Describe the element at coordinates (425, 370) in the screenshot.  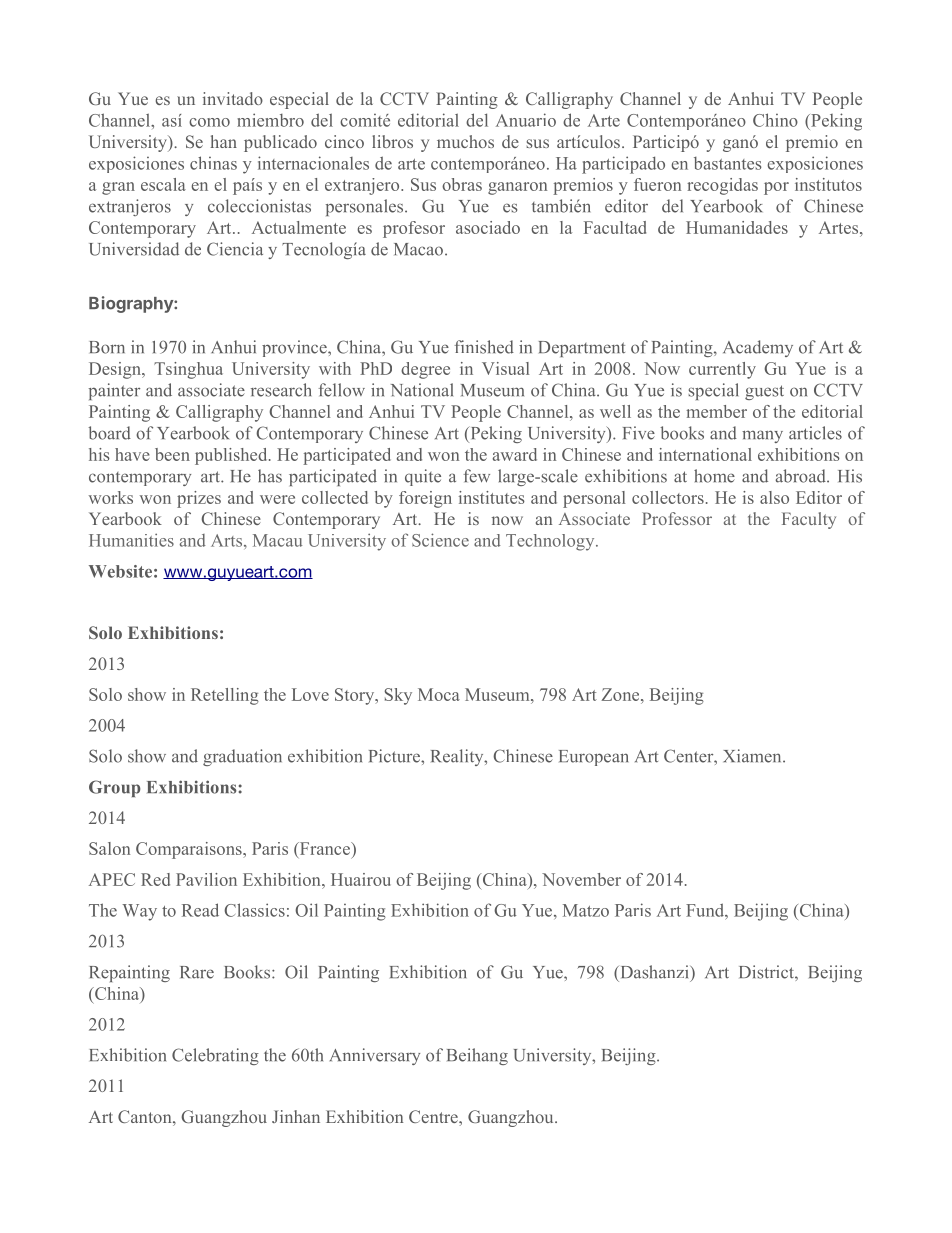
I see `degree` at that location.
